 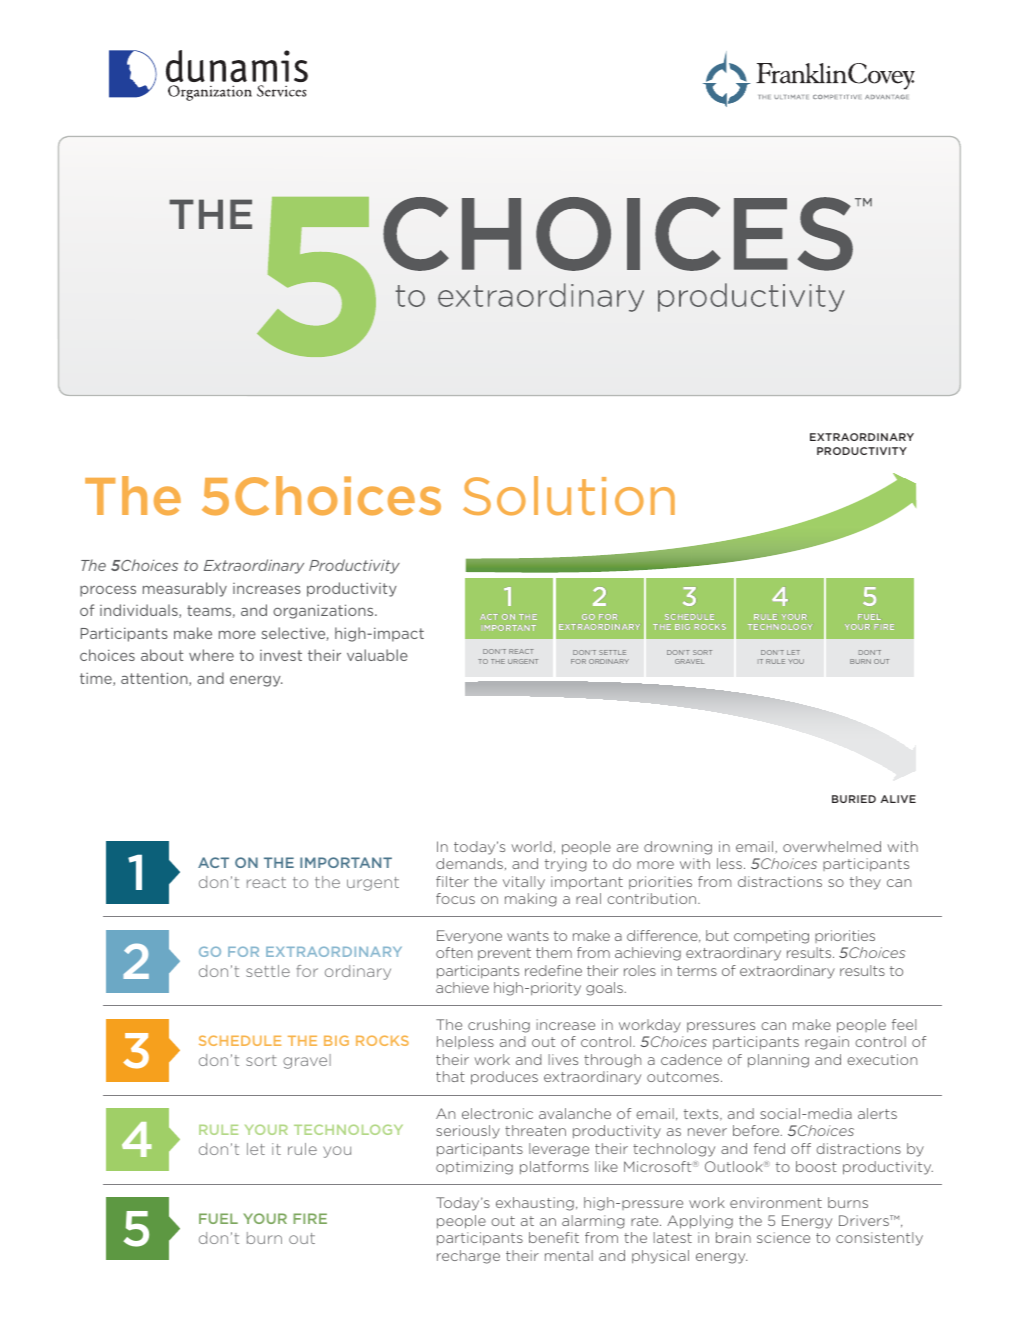 What do you see at coordinates (854, 799) in the document?
I see `BURIED` at bounding box center [854, 799].
